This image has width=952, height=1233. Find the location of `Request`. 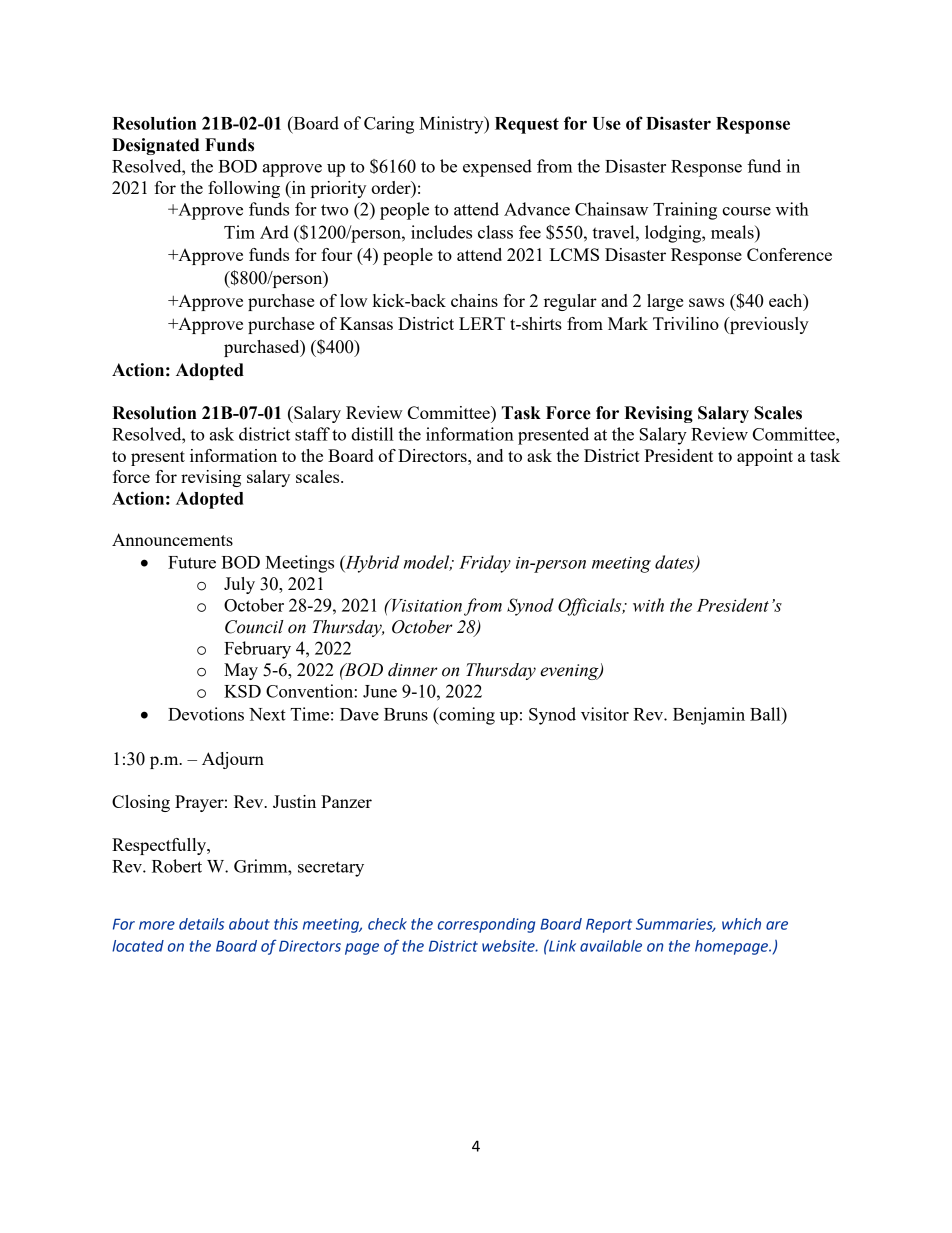

Request is located at coordinates (527, 125).
